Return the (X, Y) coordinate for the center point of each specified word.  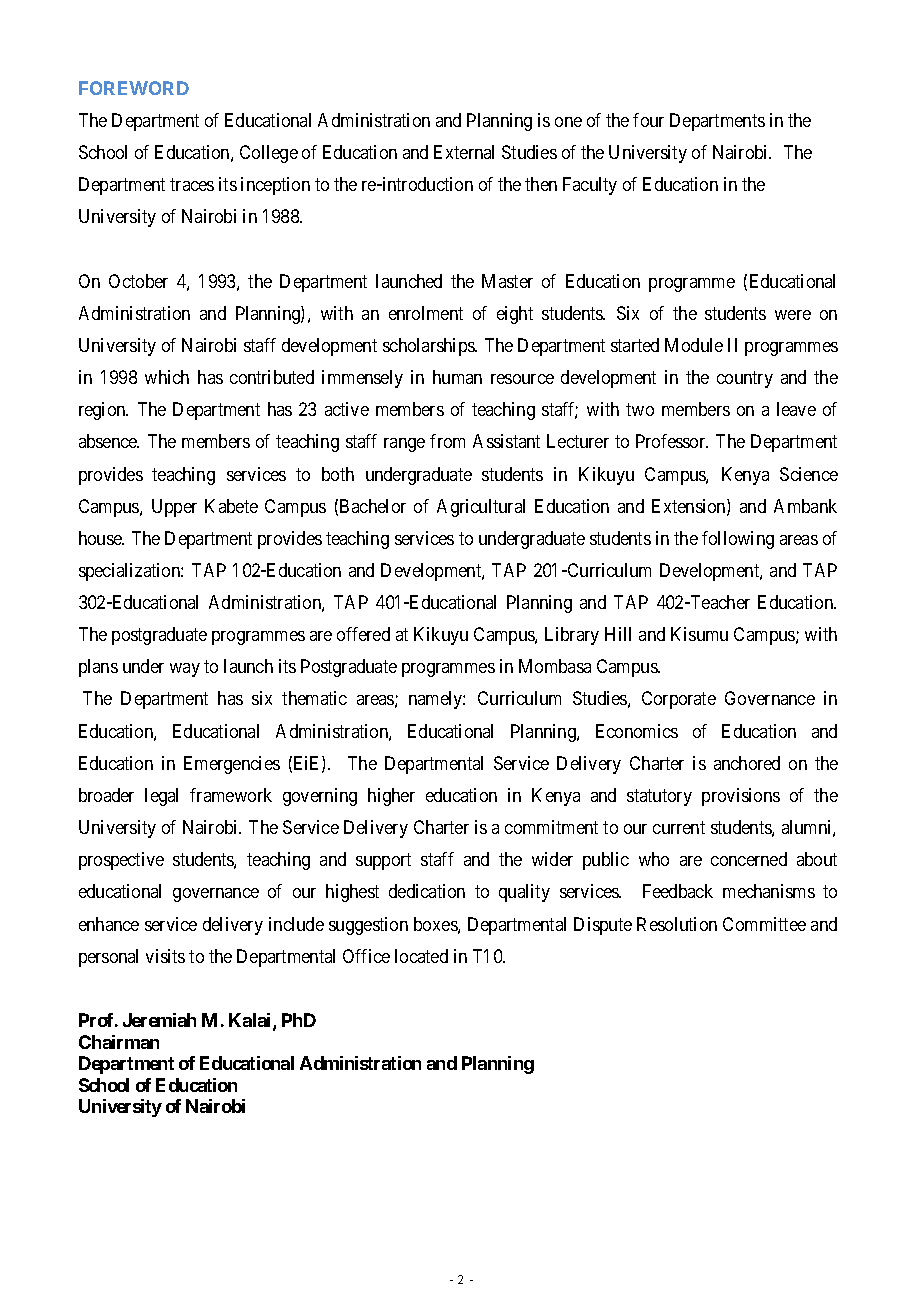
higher (391, 797)
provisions (741, 797)
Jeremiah (159, 1020)
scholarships (429, 347)
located (421, 956)
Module (694, 345)
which (167, 377)
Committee (764, 924)
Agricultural (481, 508)
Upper (174, 508)
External (464, 152)
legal (161, 797)
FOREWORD (134, 88)
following (738, 540)
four (648, 120)
